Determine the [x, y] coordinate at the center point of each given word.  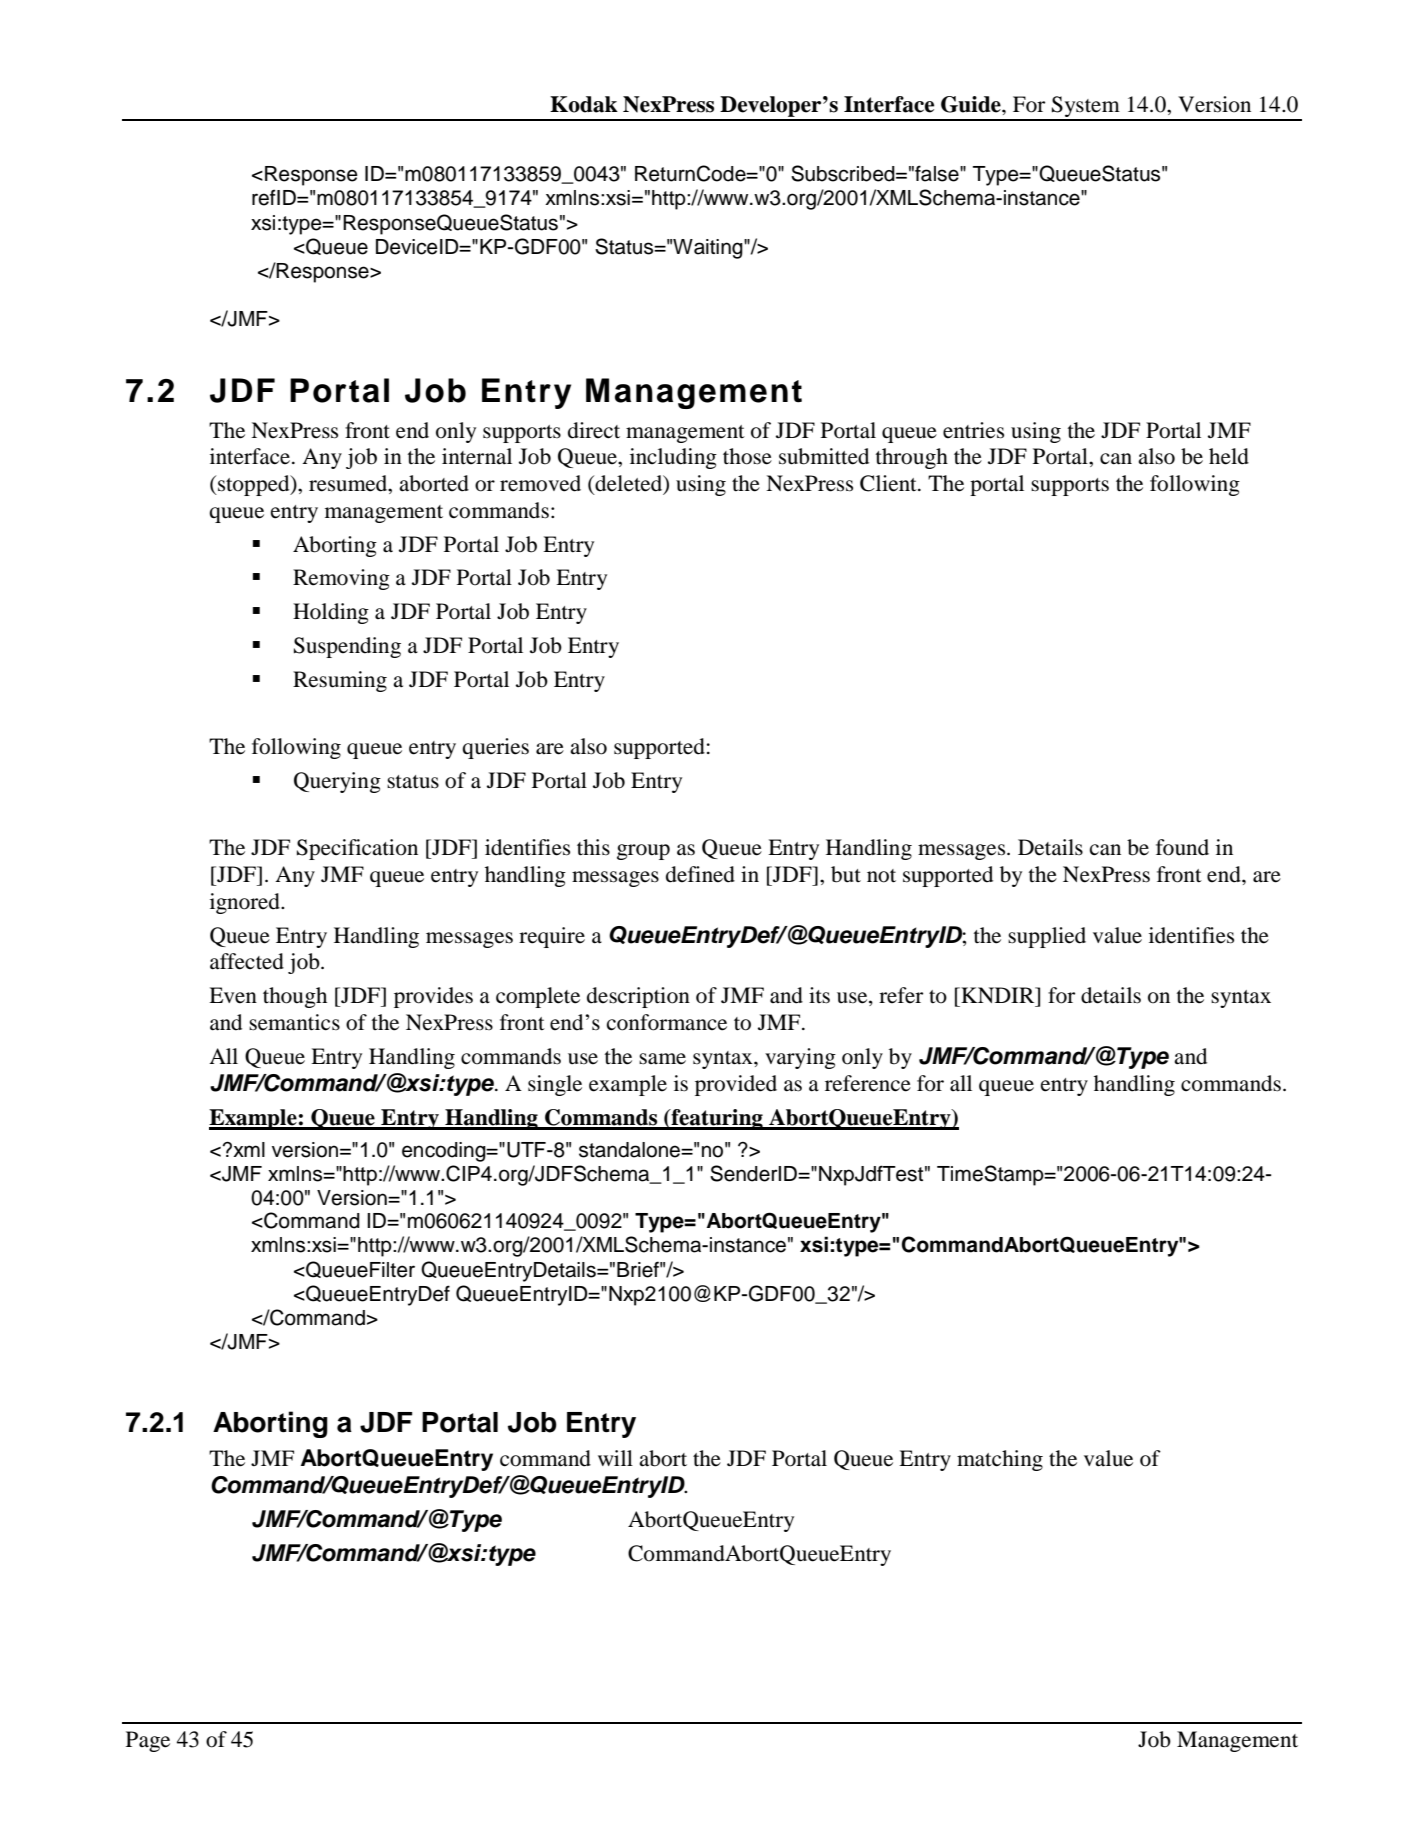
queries [495, 748]
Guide [972, 104]
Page [148, 1741]
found [1182, 847]
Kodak [584, 104]
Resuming [340, 681]
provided [736, 1085]
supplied [1047, 937]
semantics [294, 1022]
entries [973, 430]
